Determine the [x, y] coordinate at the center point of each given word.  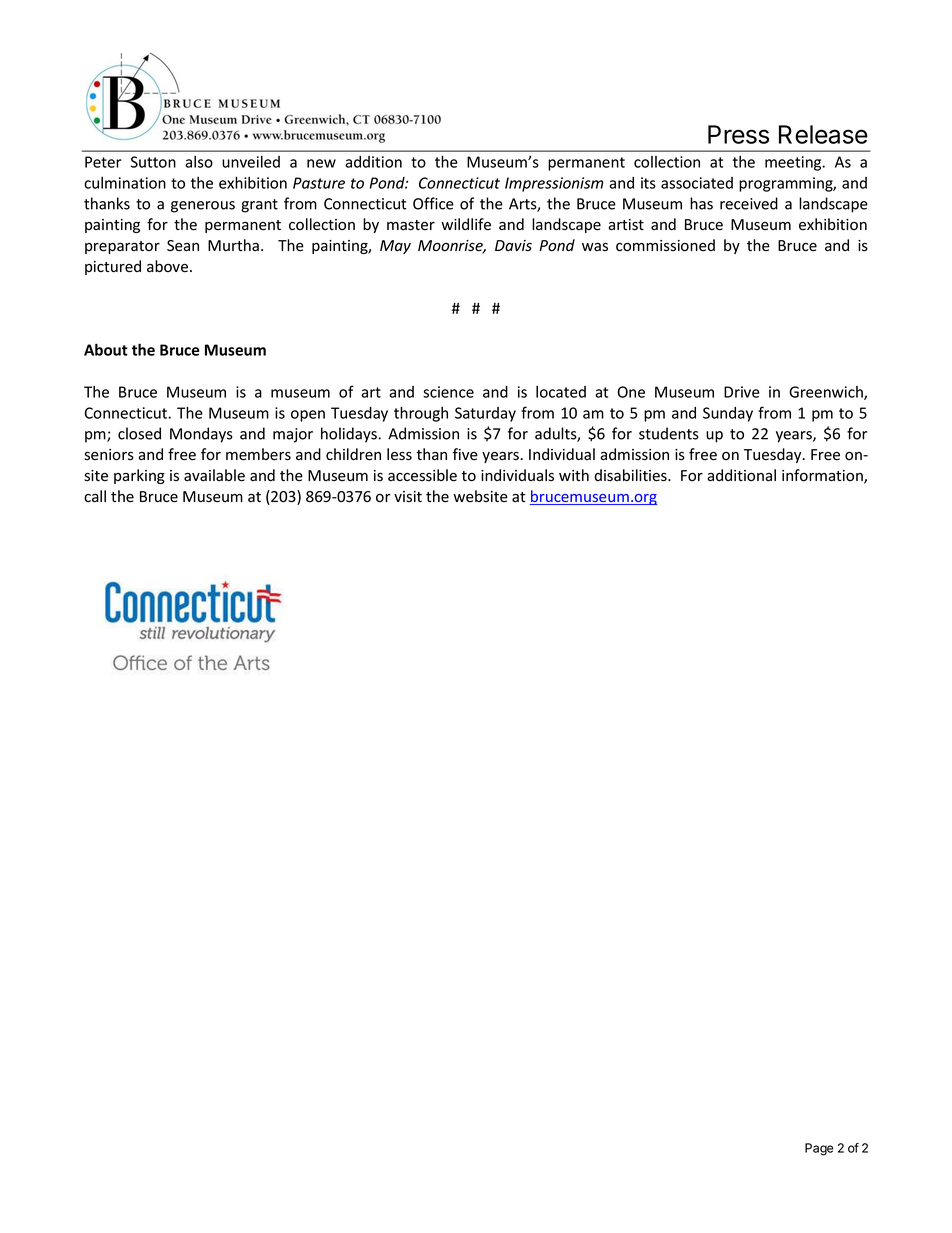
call [95, 496]
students [669, 433]
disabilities [631, 475]
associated [697, 183]
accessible [422, 475]
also [199, 162]
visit [408, 496]
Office [433, 203]
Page [819, 1149]
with [574, 475]
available [214, 475]
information [823, 476]
